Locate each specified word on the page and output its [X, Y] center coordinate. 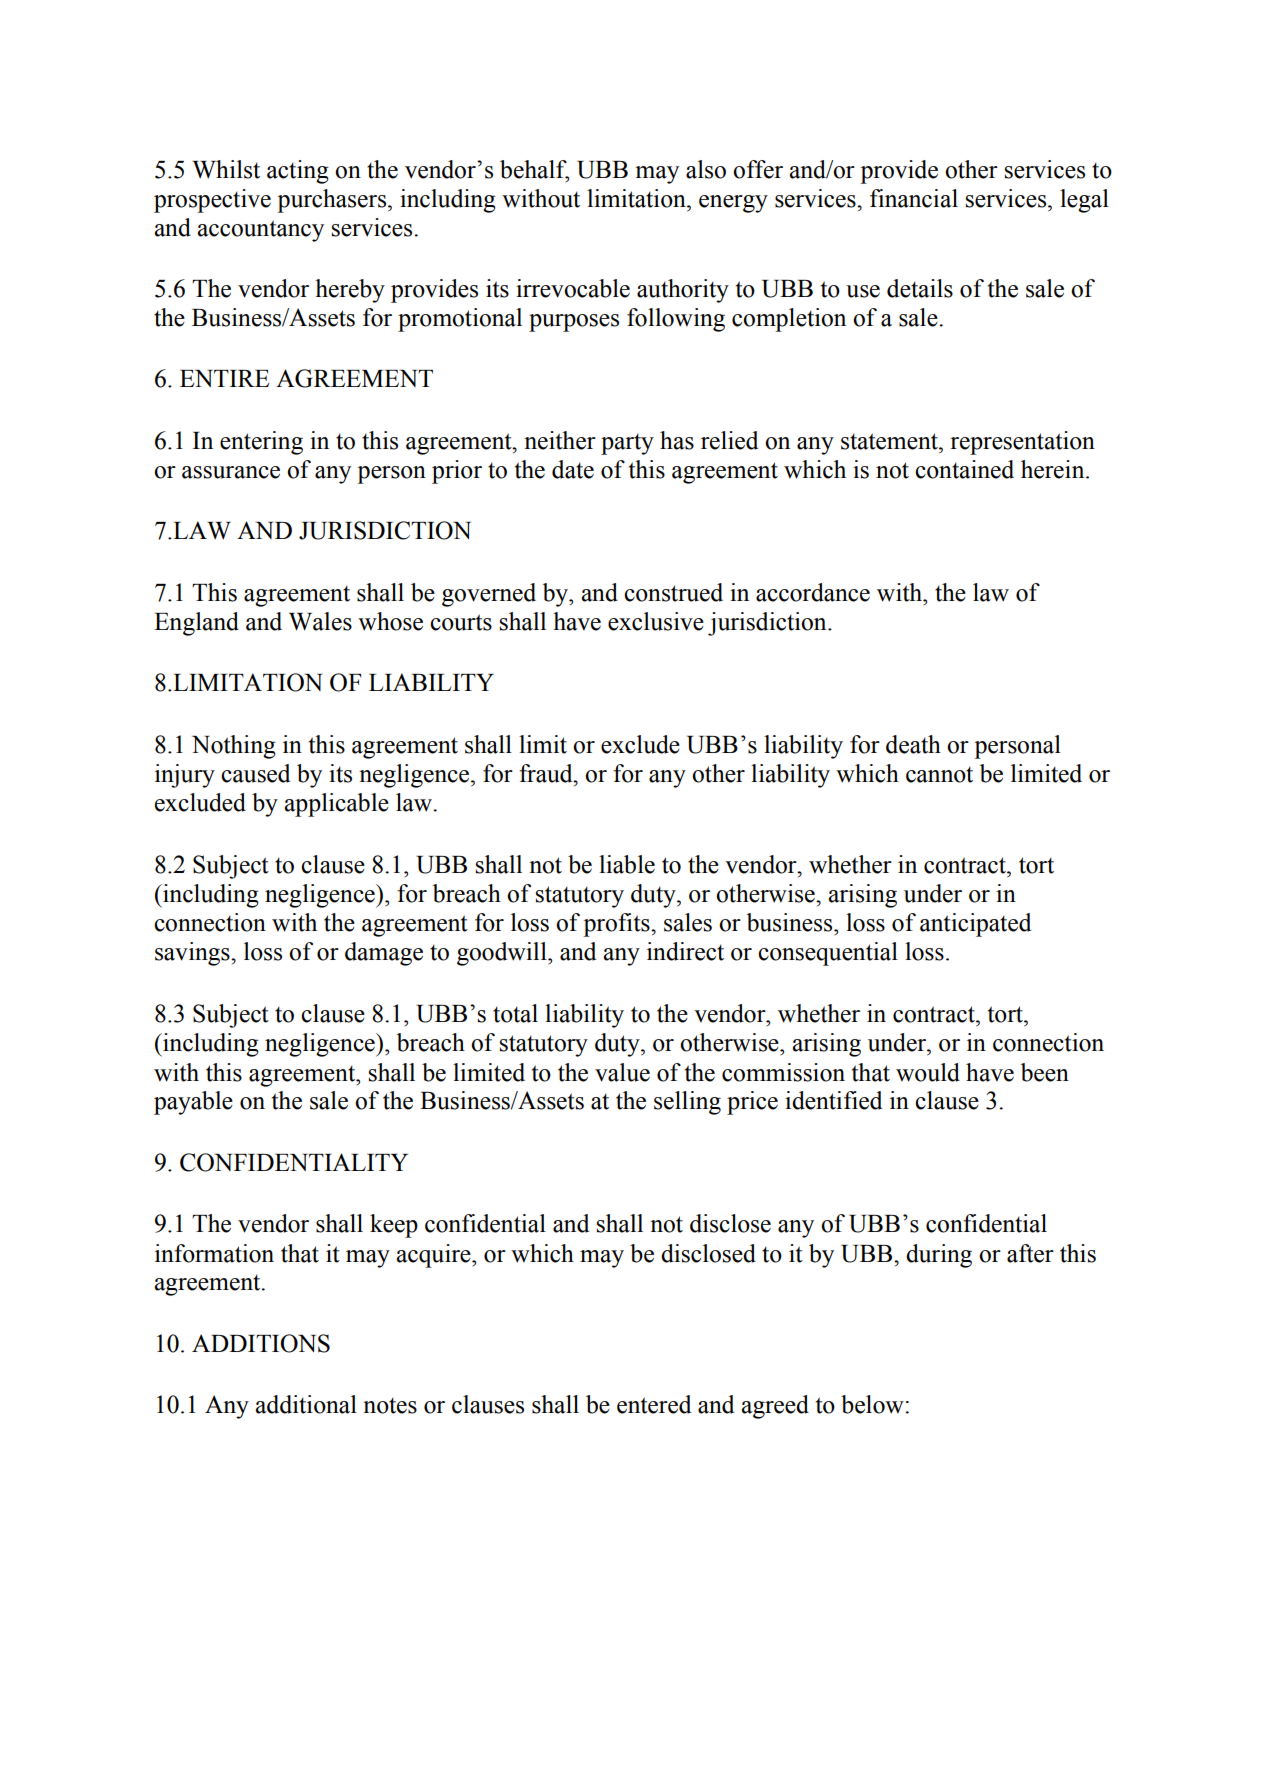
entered [654, 1404]
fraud [547, 773]
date [573, 469]
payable [193, 1103]
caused [255, 773]
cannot [939, 774]
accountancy [261, 231]
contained [964, 469]
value [622, 1072]
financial [914, 198]
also [706, 169]
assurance [231, 472]
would [928, 1072]
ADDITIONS [261, 1343]
